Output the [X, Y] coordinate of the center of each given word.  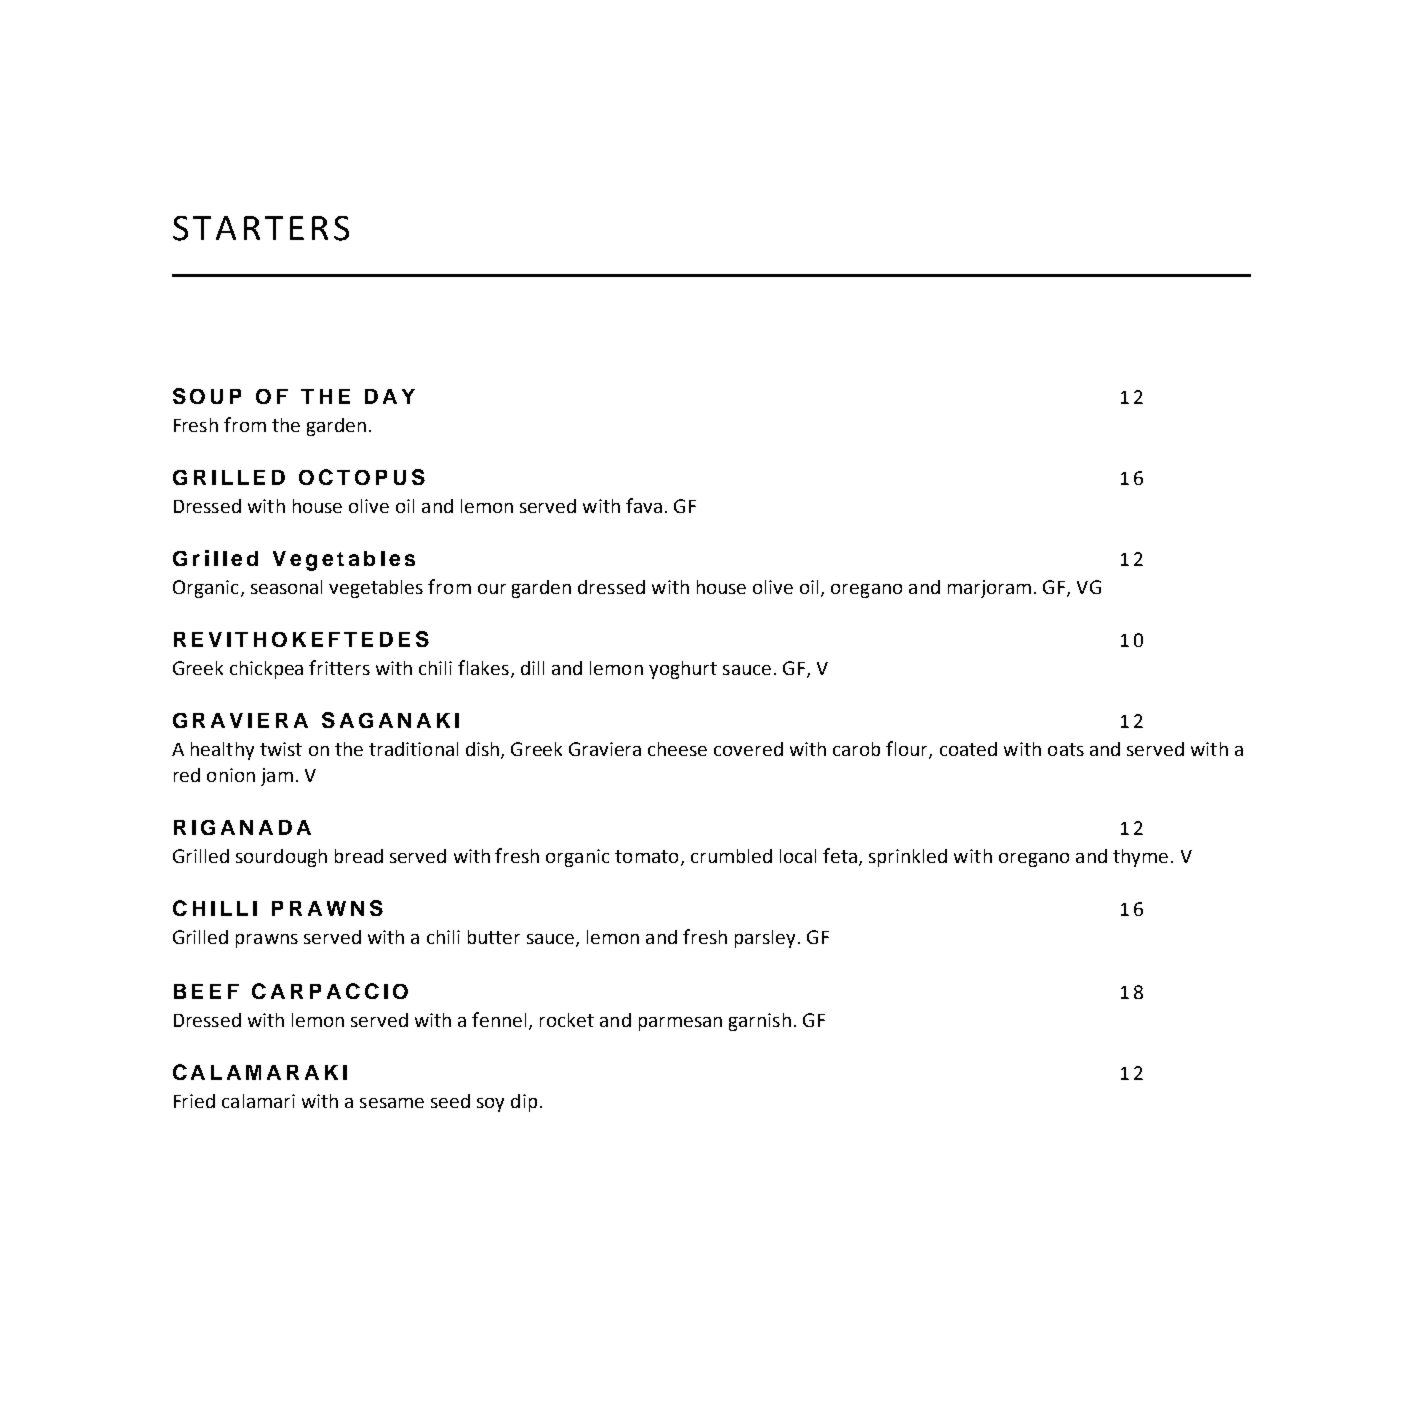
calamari [258, 1101]
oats [1066, 749]
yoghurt [683, 670]
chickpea [266, 670]
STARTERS [261, 228]
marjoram [989, 589]
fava [644, 505]
